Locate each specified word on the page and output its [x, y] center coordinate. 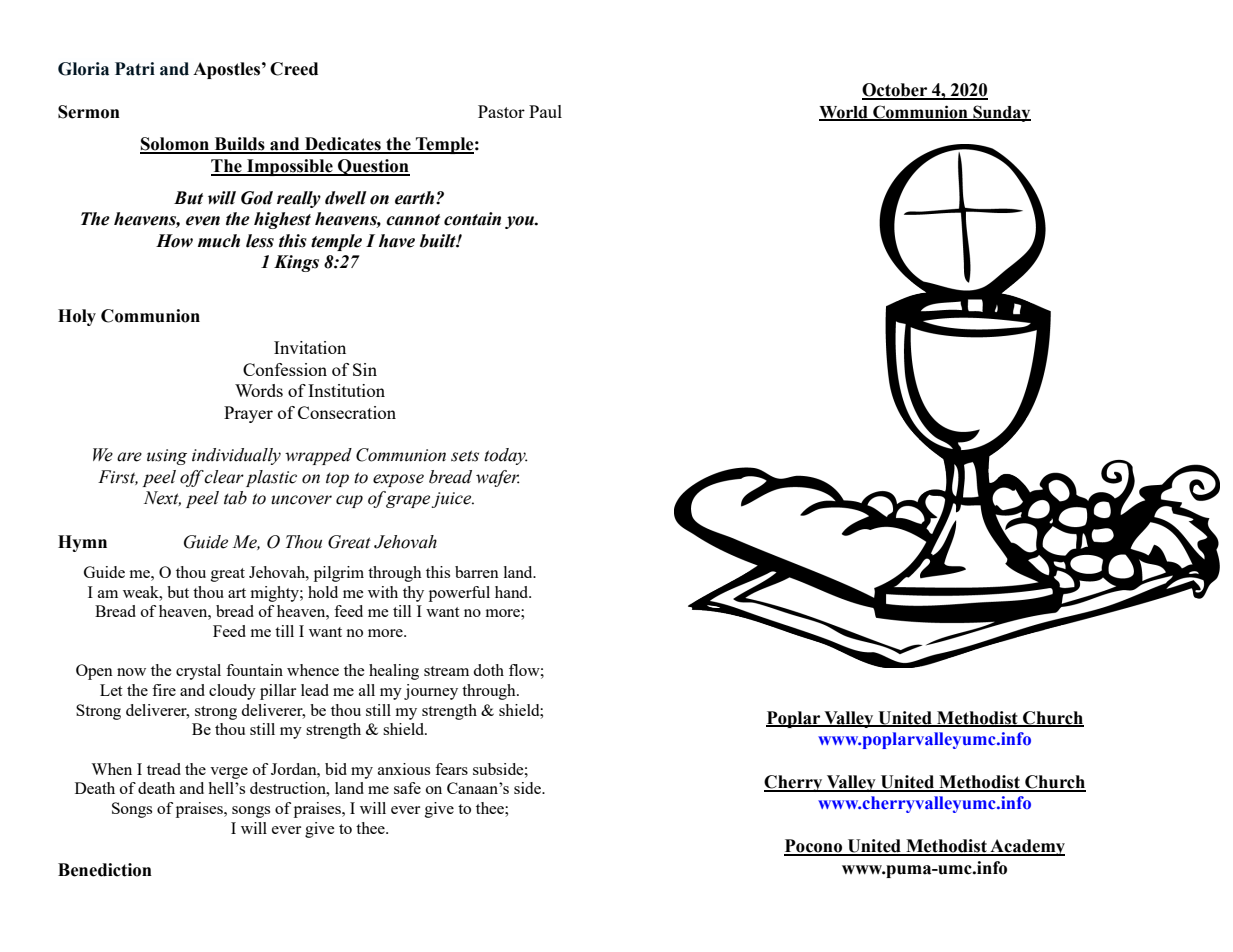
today [506, 456]
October [896, 91]
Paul [545, 111]
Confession [285, 369]
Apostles [228, 70]
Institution [346, 390]
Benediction [105, 870]
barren [477, 572]
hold [323, 592]
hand [513, 592]
